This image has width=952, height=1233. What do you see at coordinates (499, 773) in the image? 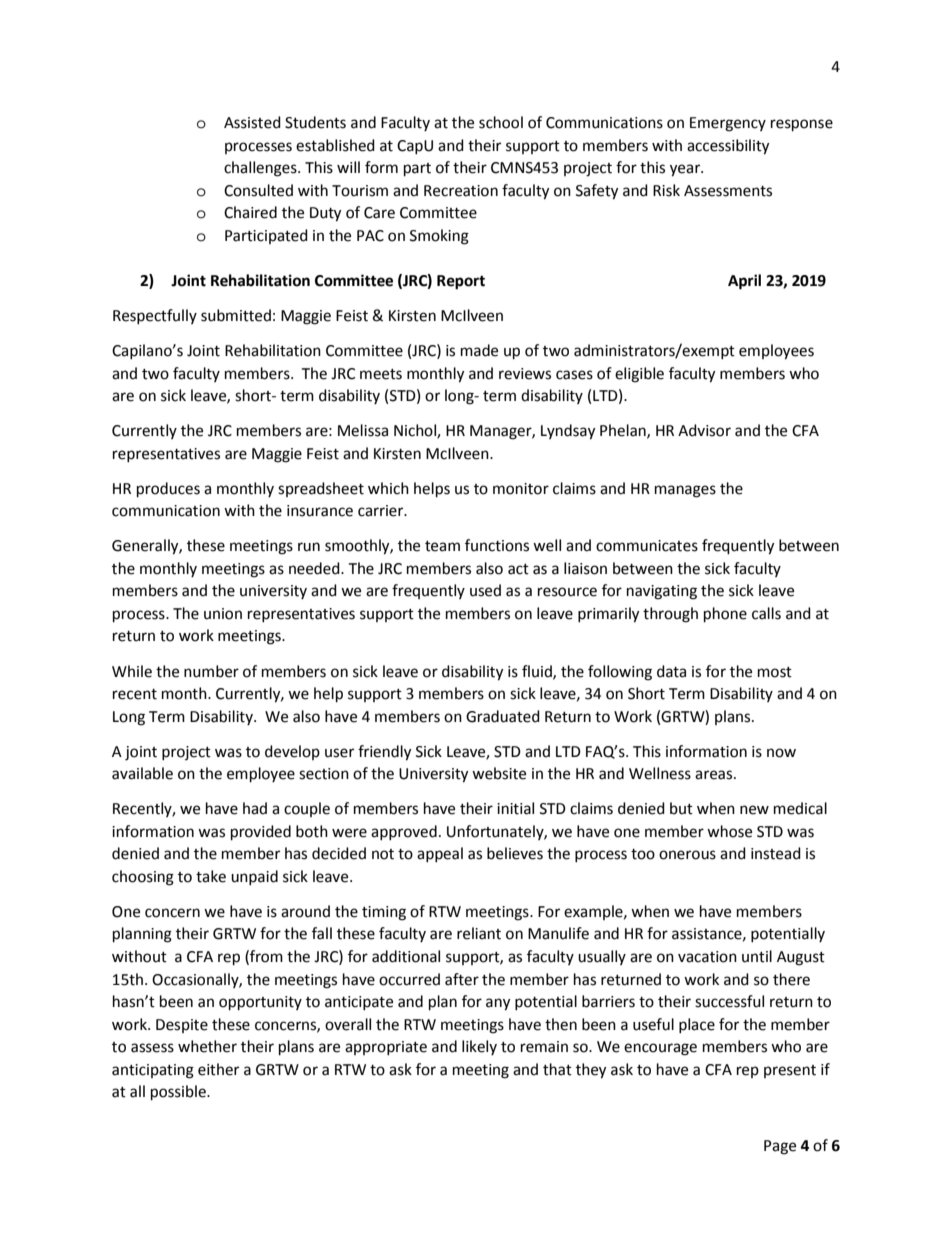
I see `website` at bounding box center [499, 773].
